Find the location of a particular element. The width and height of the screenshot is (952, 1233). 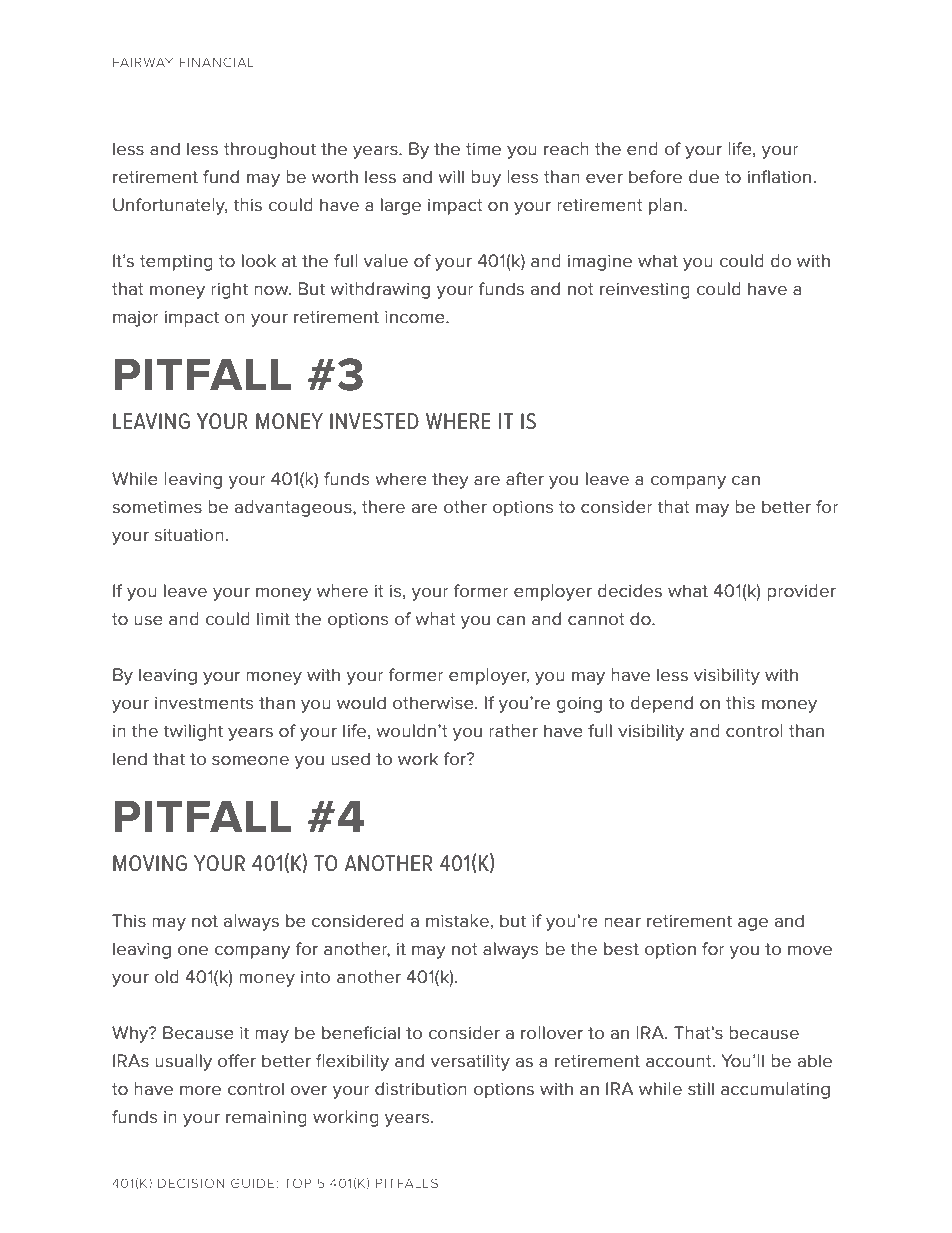

depend is located at coordinates (662, 704).
